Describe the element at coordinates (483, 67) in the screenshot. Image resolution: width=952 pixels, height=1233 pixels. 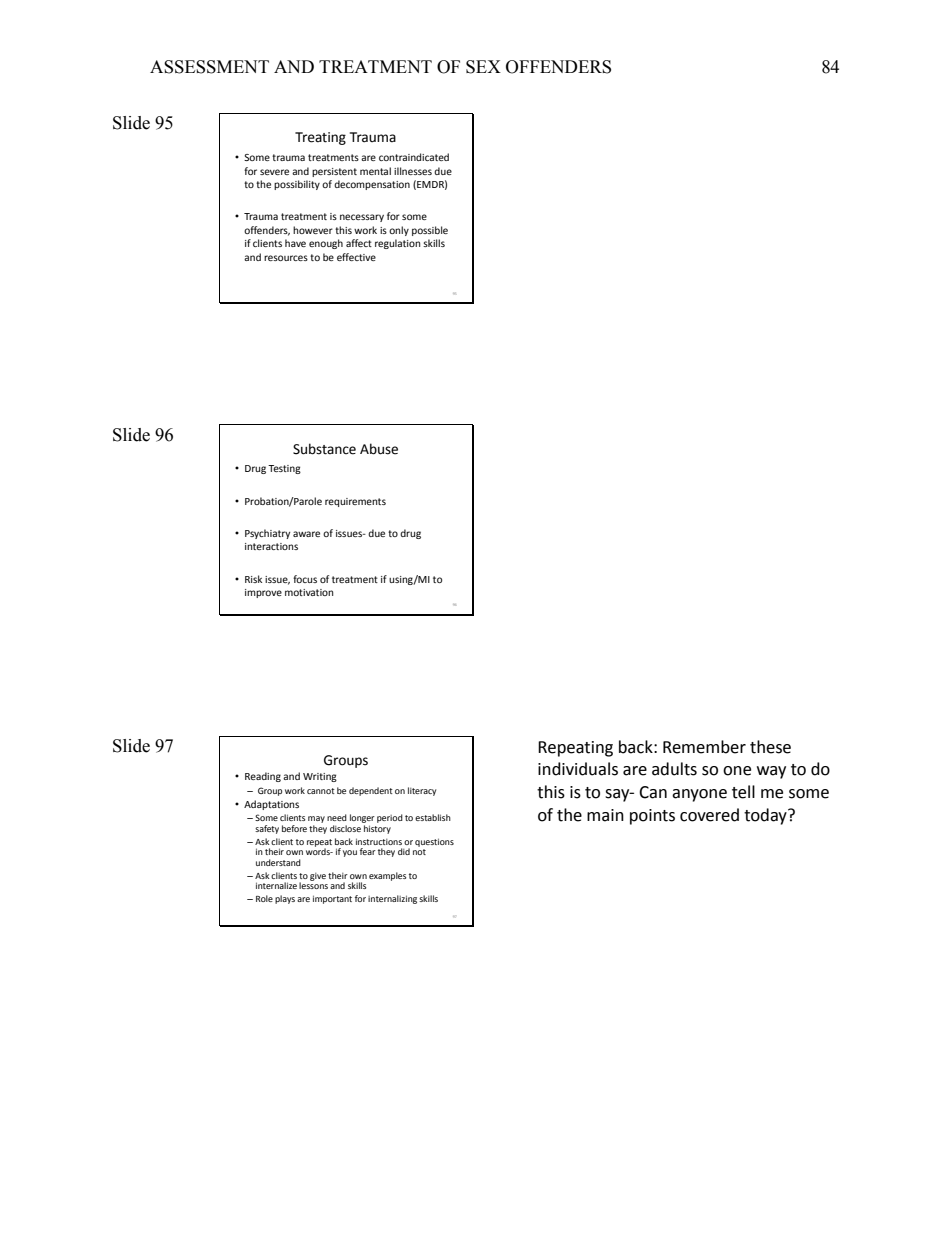
I see `SEX` at that location.
